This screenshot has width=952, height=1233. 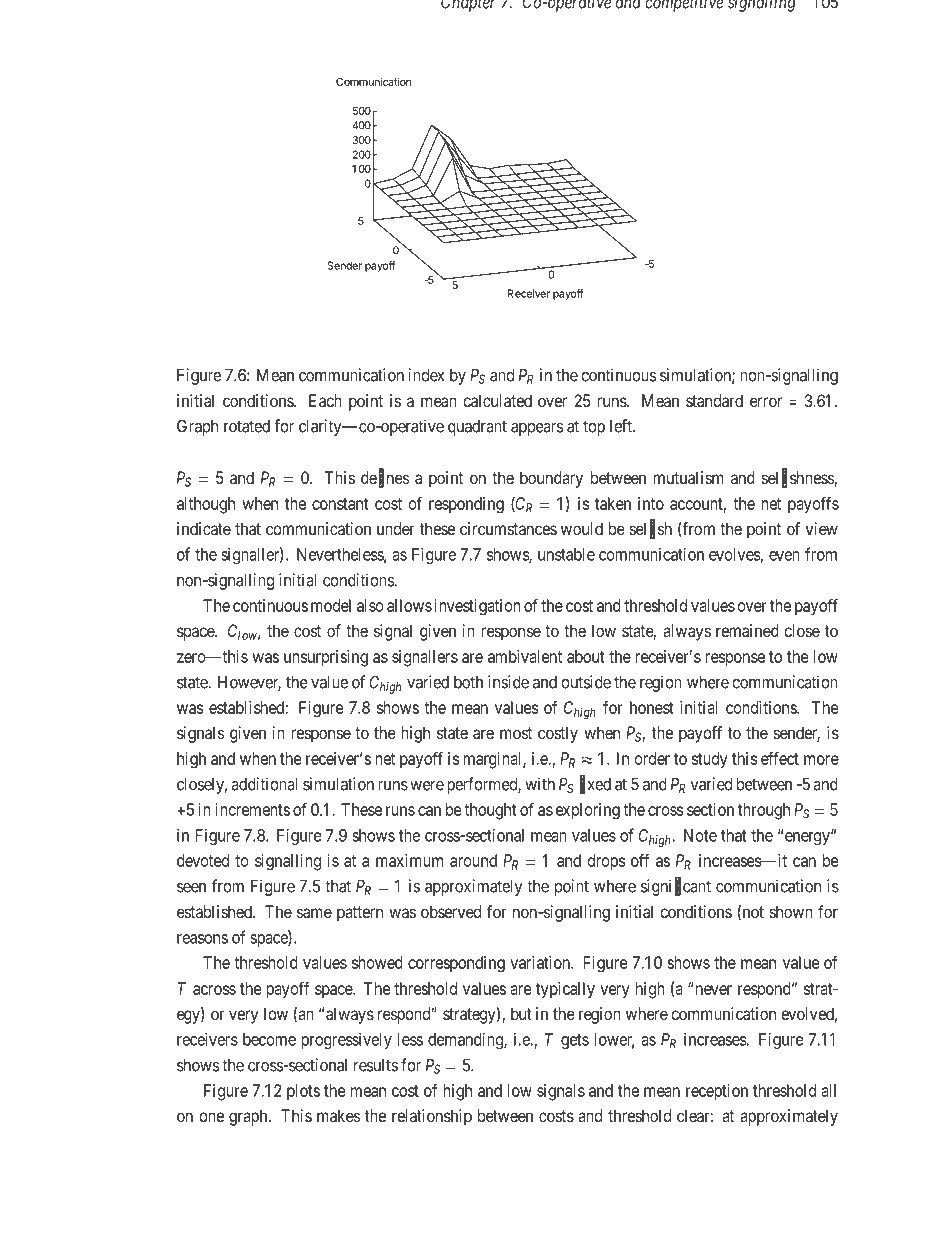 What do you see at coordinates (466, 1040) in the screenshot?
I see `demanding` at bounding box center [466, 1040].
